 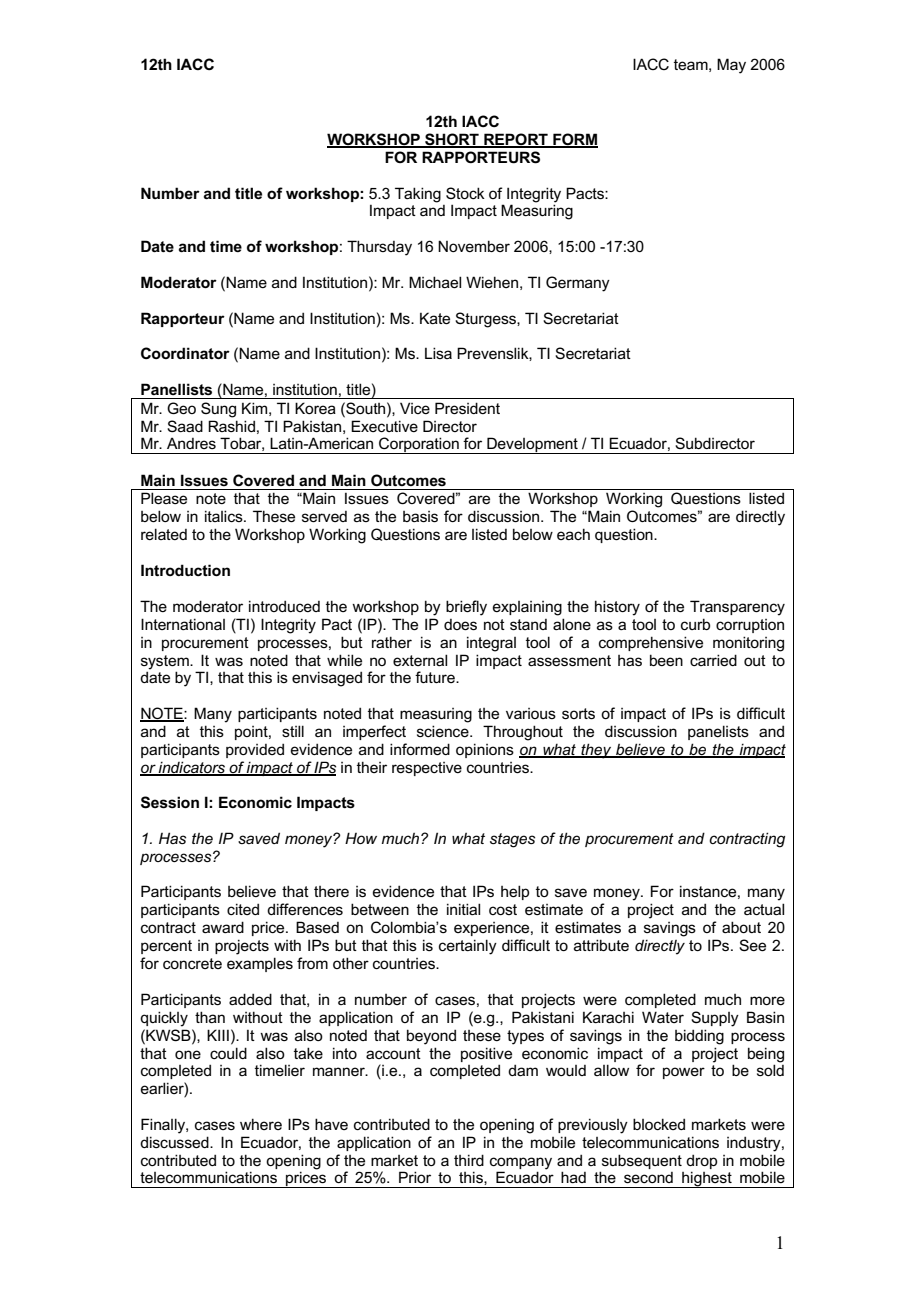 I want to click on where, so click(x=261, y=1124).
